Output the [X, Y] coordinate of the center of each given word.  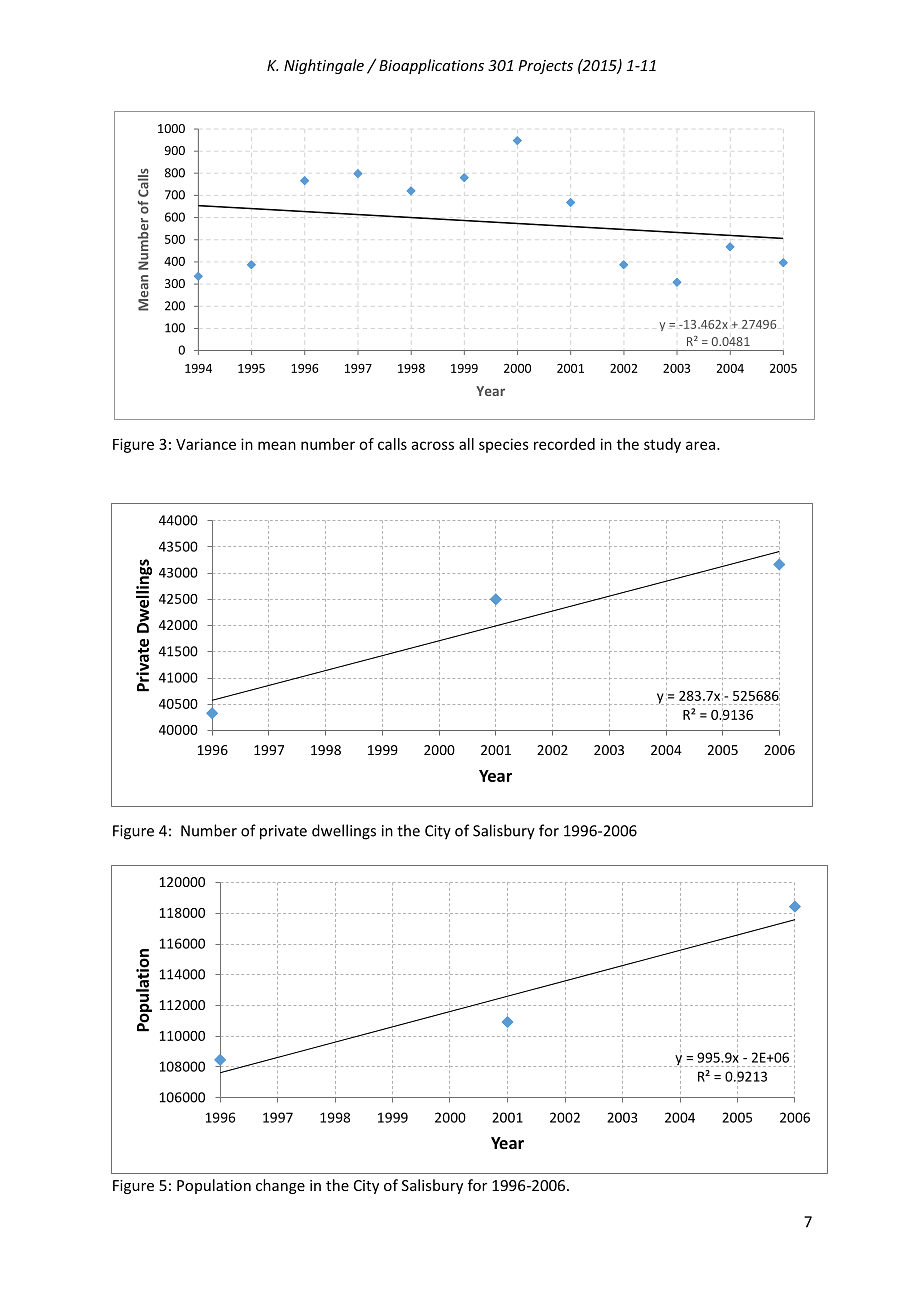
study [662, 445]
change [280, 1186]
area [700, 445]
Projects [545, 67]
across [433, 445]
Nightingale [324, 66]
